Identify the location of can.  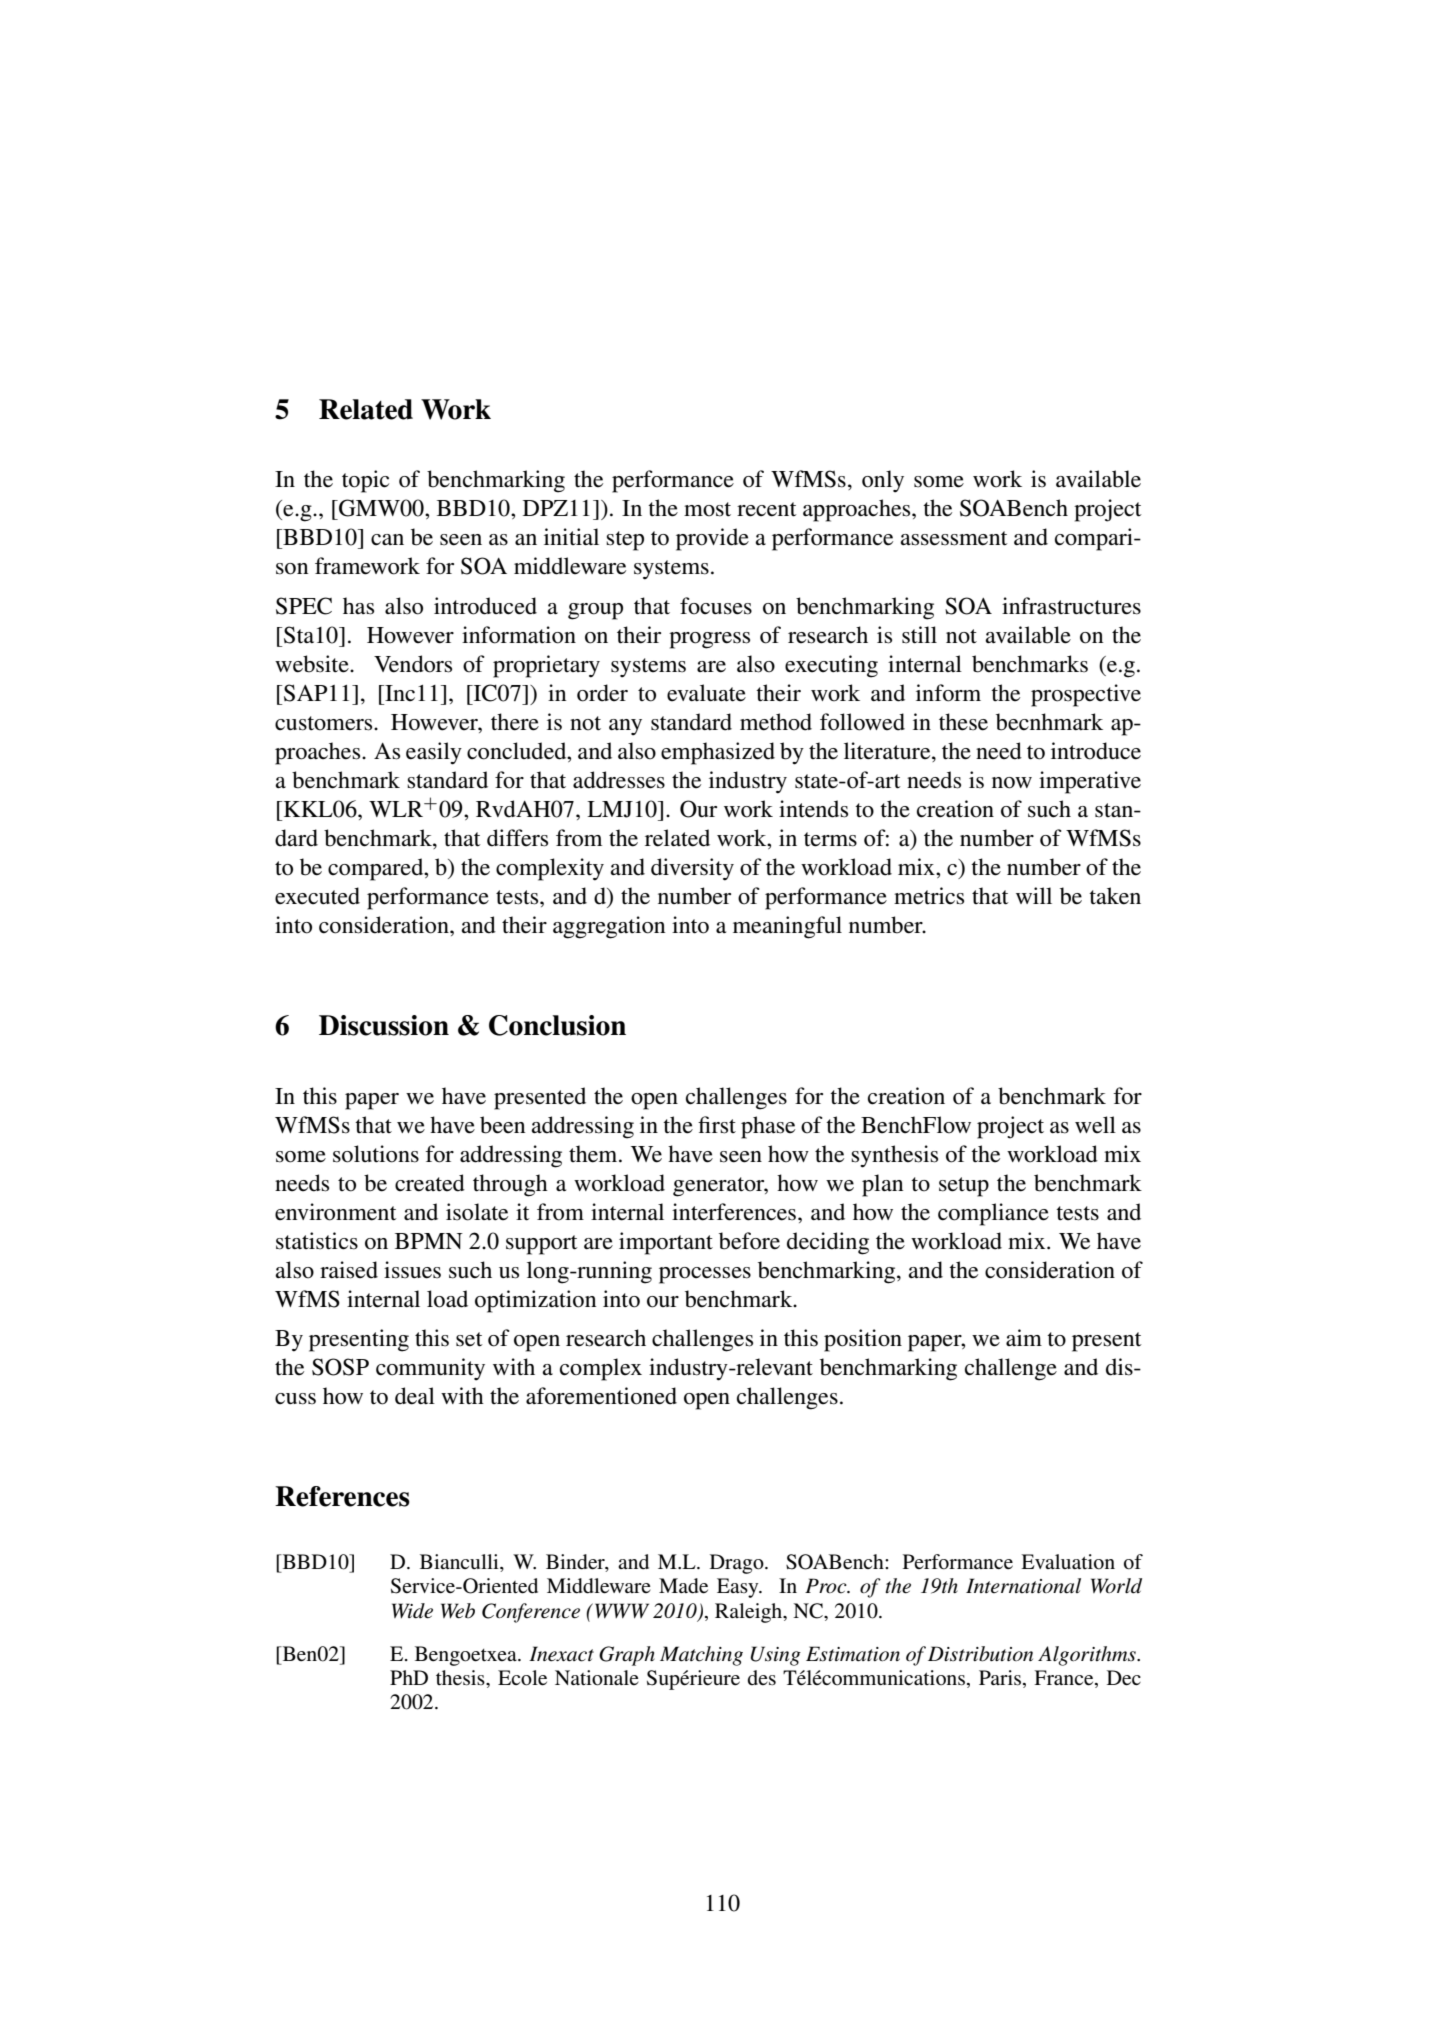
(387, 539).
